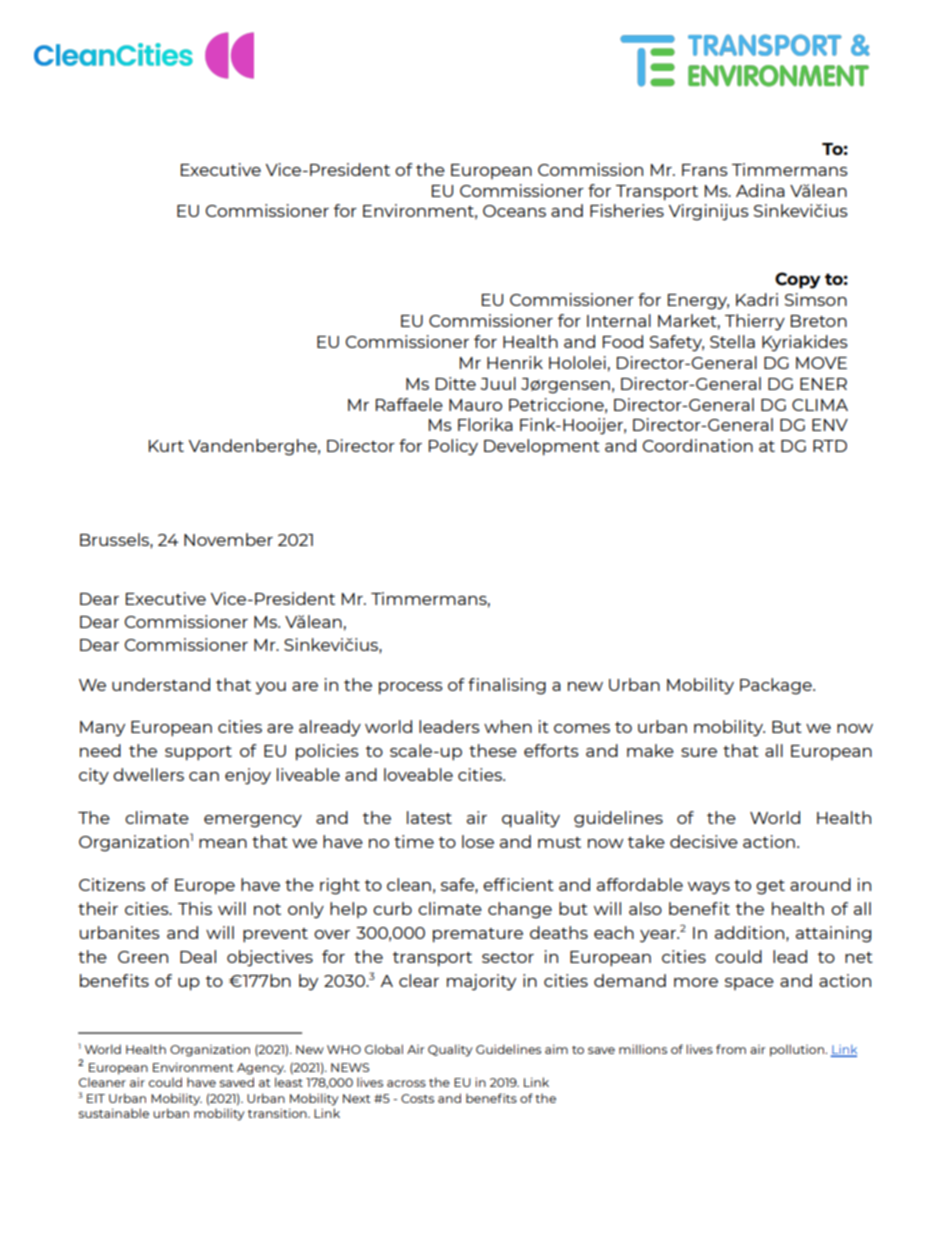 Image resolution: width=952 pixels, height=1233 pixels. I want to click on pollution, so click(798, 1050).
